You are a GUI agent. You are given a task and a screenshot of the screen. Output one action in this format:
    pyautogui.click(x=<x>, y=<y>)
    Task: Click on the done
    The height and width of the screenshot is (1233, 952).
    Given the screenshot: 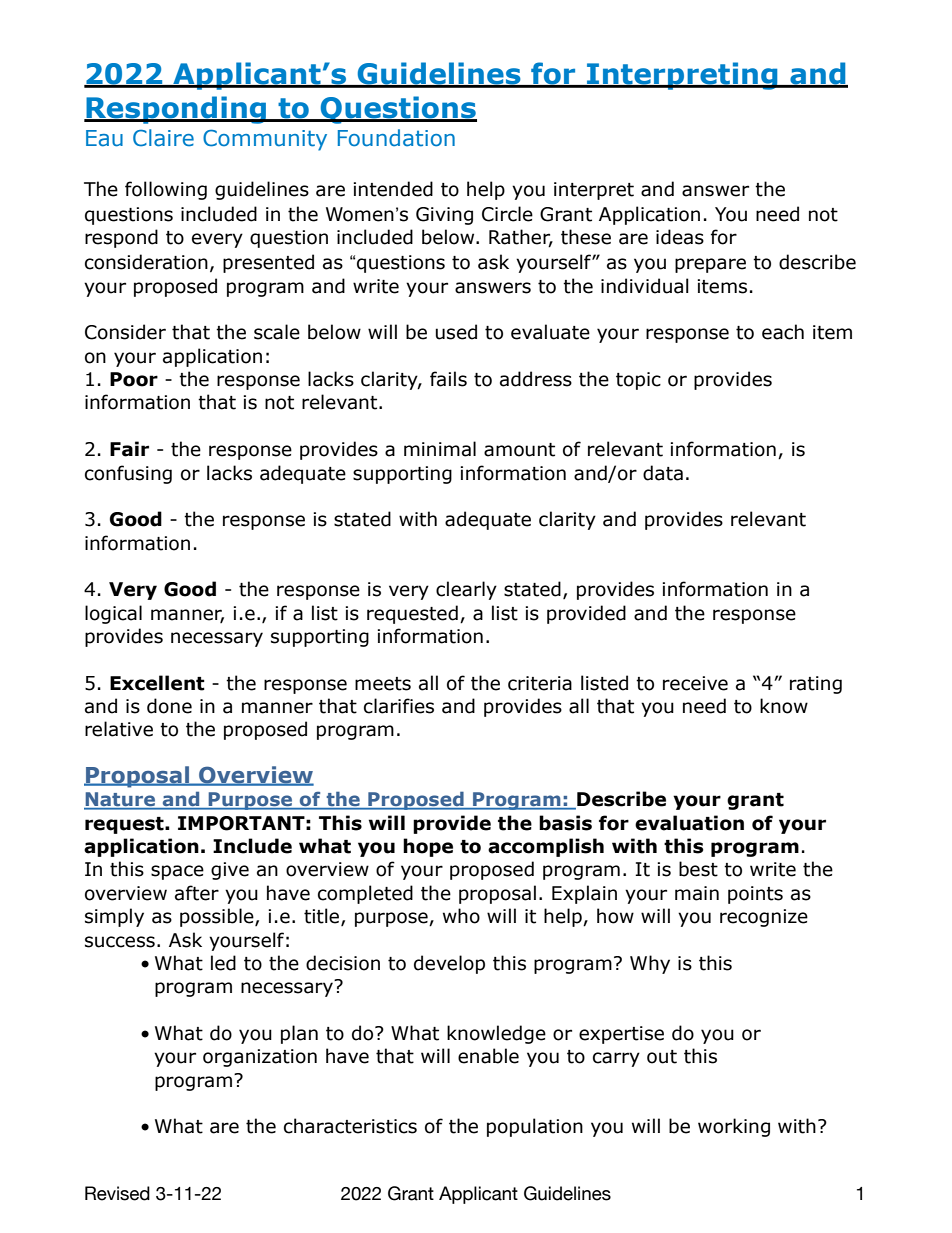 What is the action you would take?
    pyautogui.click(x=169, y=706)
